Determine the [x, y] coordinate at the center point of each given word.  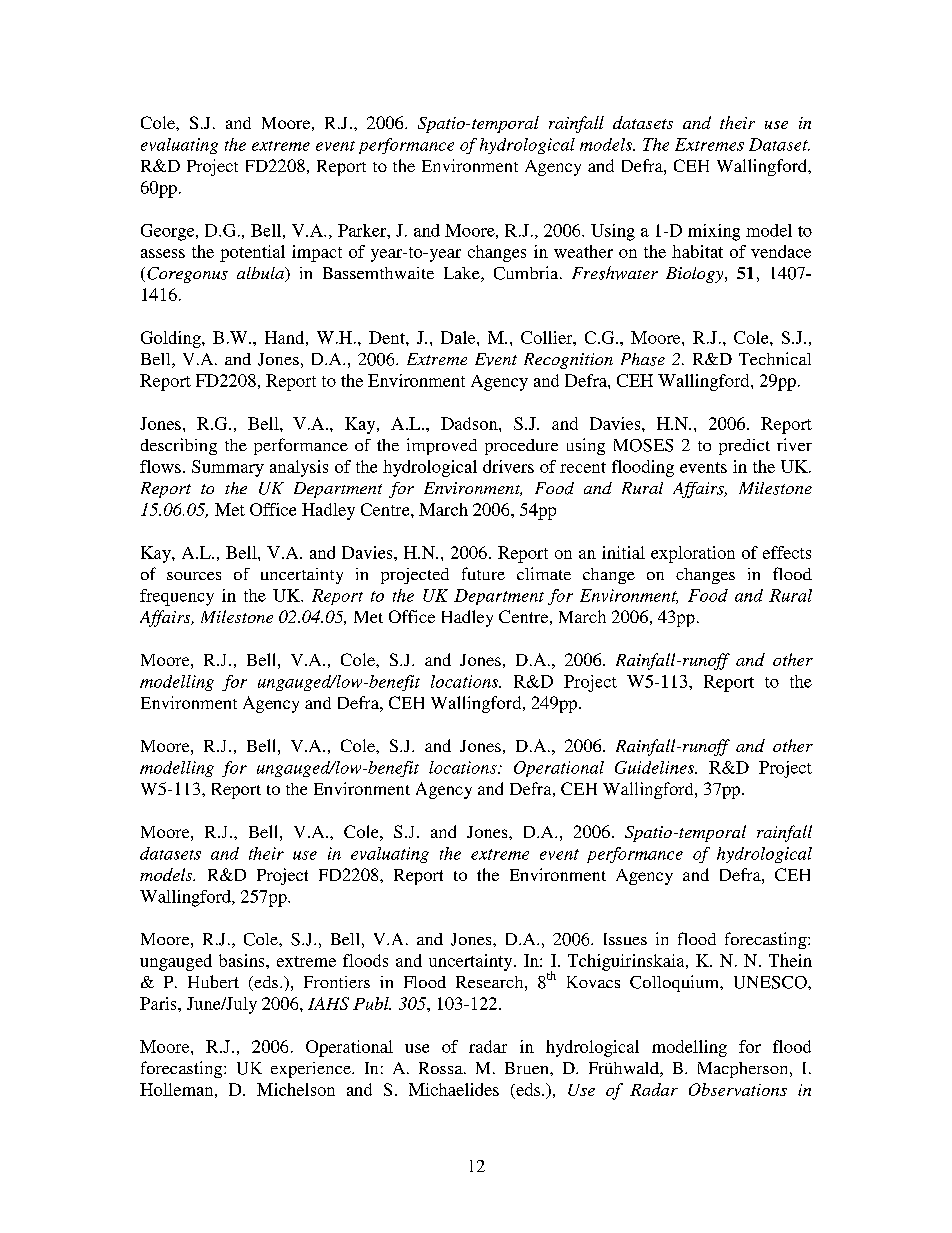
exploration [693, 554]
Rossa [442, 1068]
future [483, 573]
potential [252, 253]
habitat [697, 251]
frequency [177, 597]
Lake [463, 274]
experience [312, 1070]
